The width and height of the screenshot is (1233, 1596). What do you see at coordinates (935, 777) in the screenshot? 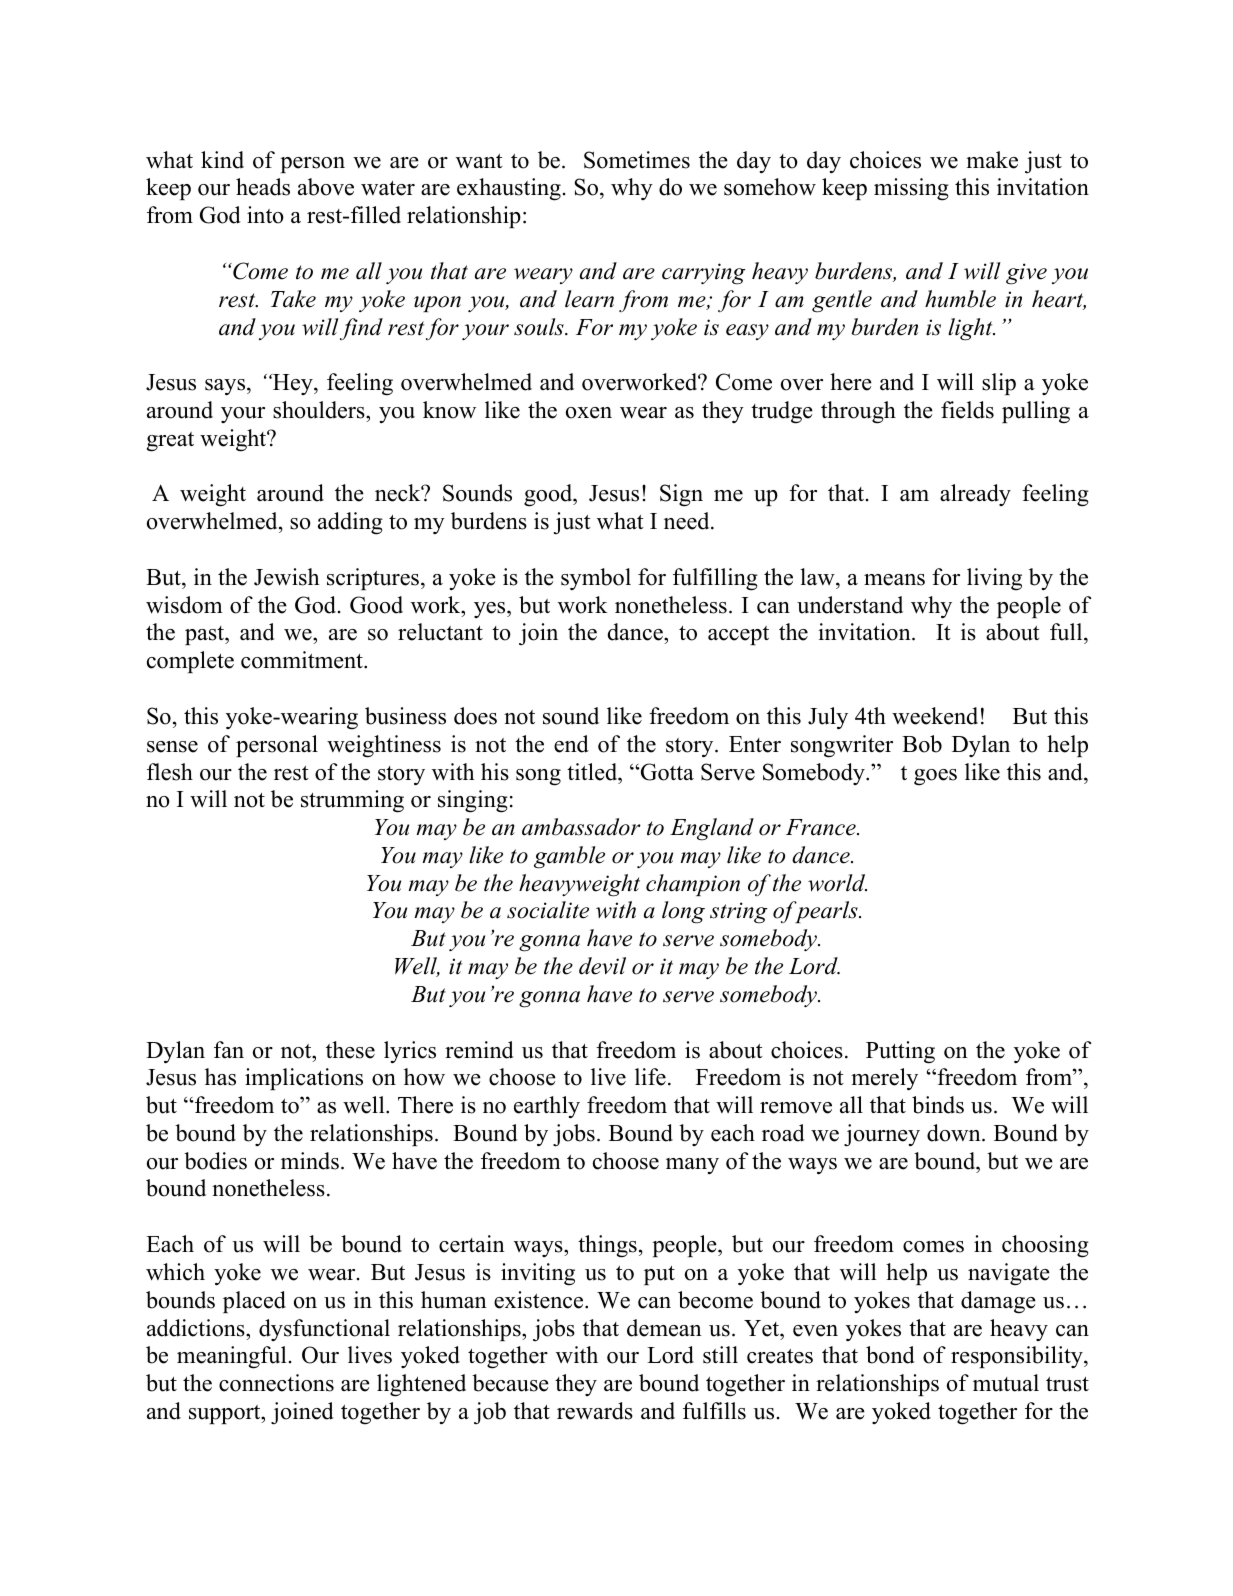
I see `goes` at bounding box center [935, 777].
